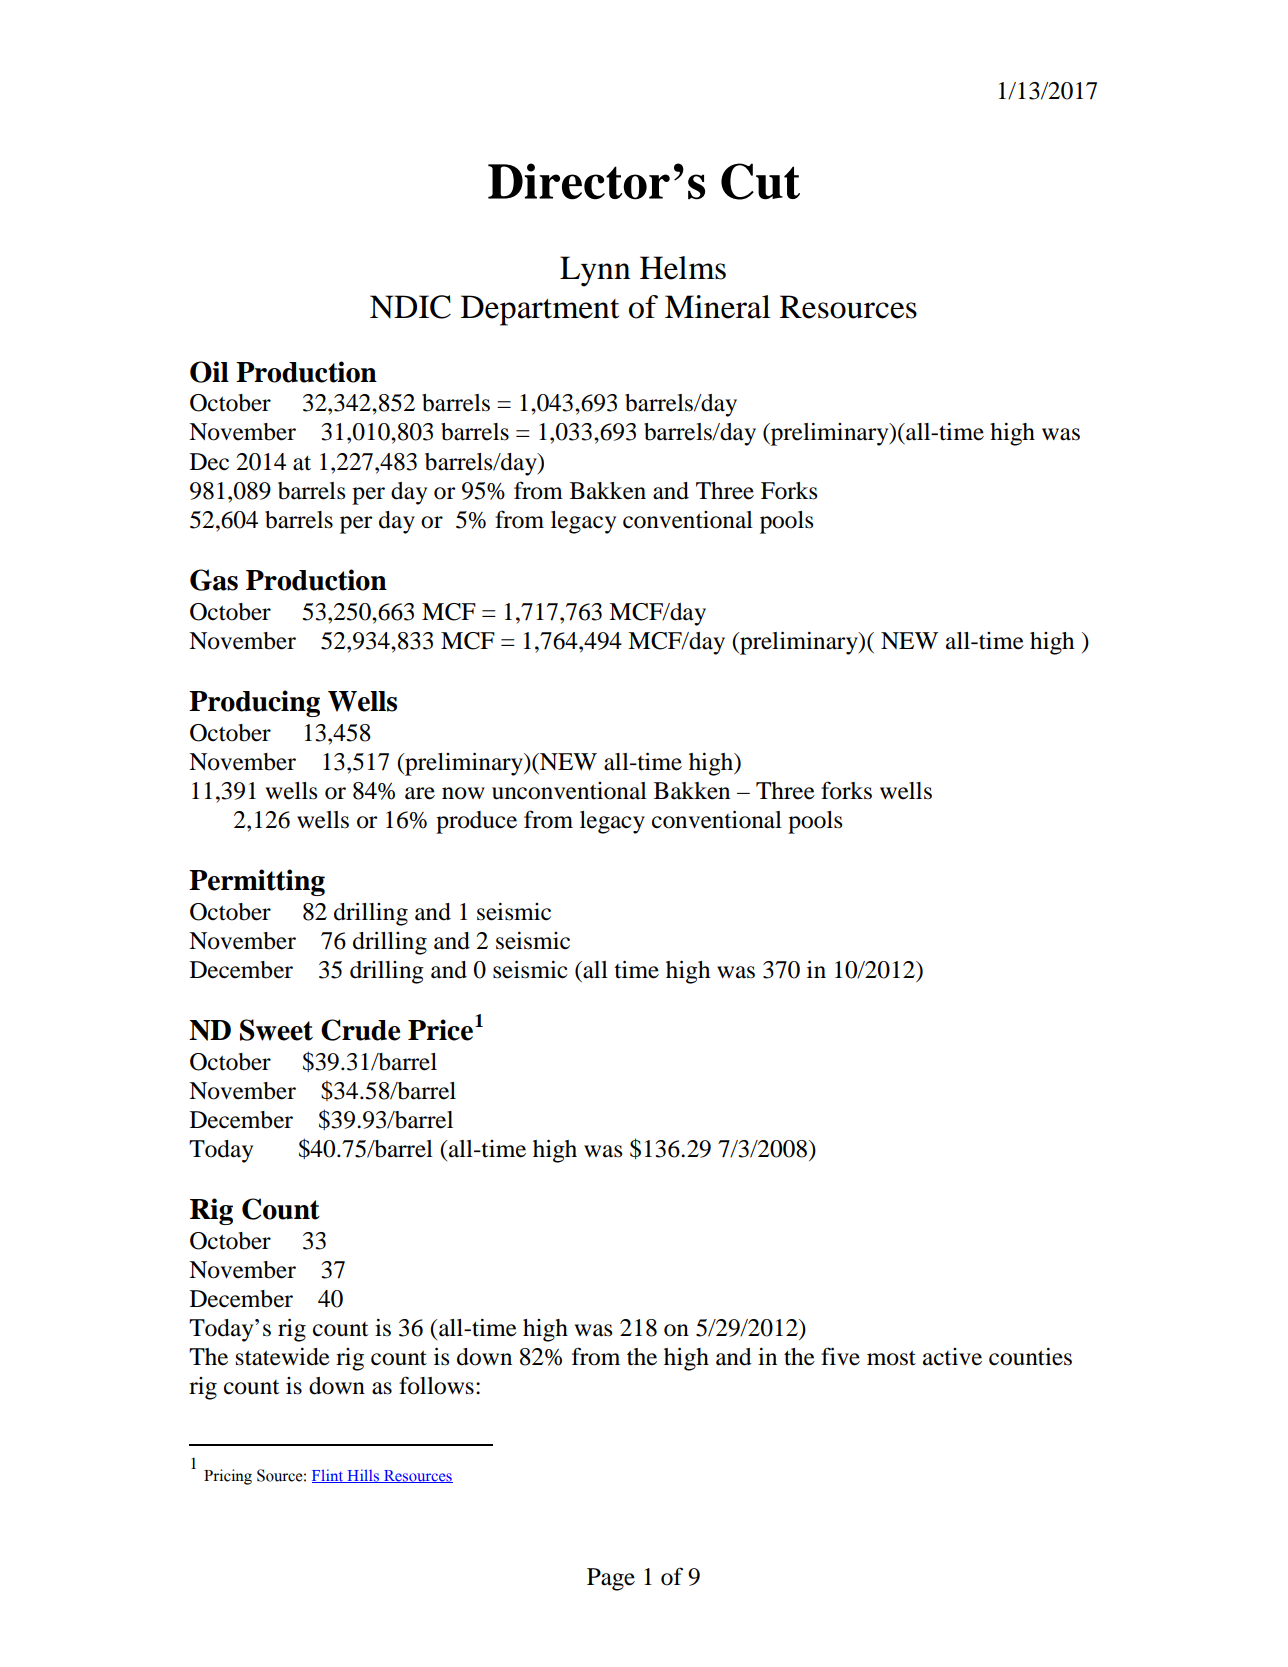 Image resolution: width=1288 pixels, height=1667 pixels. I want to click on produce, so click(476, 822).
